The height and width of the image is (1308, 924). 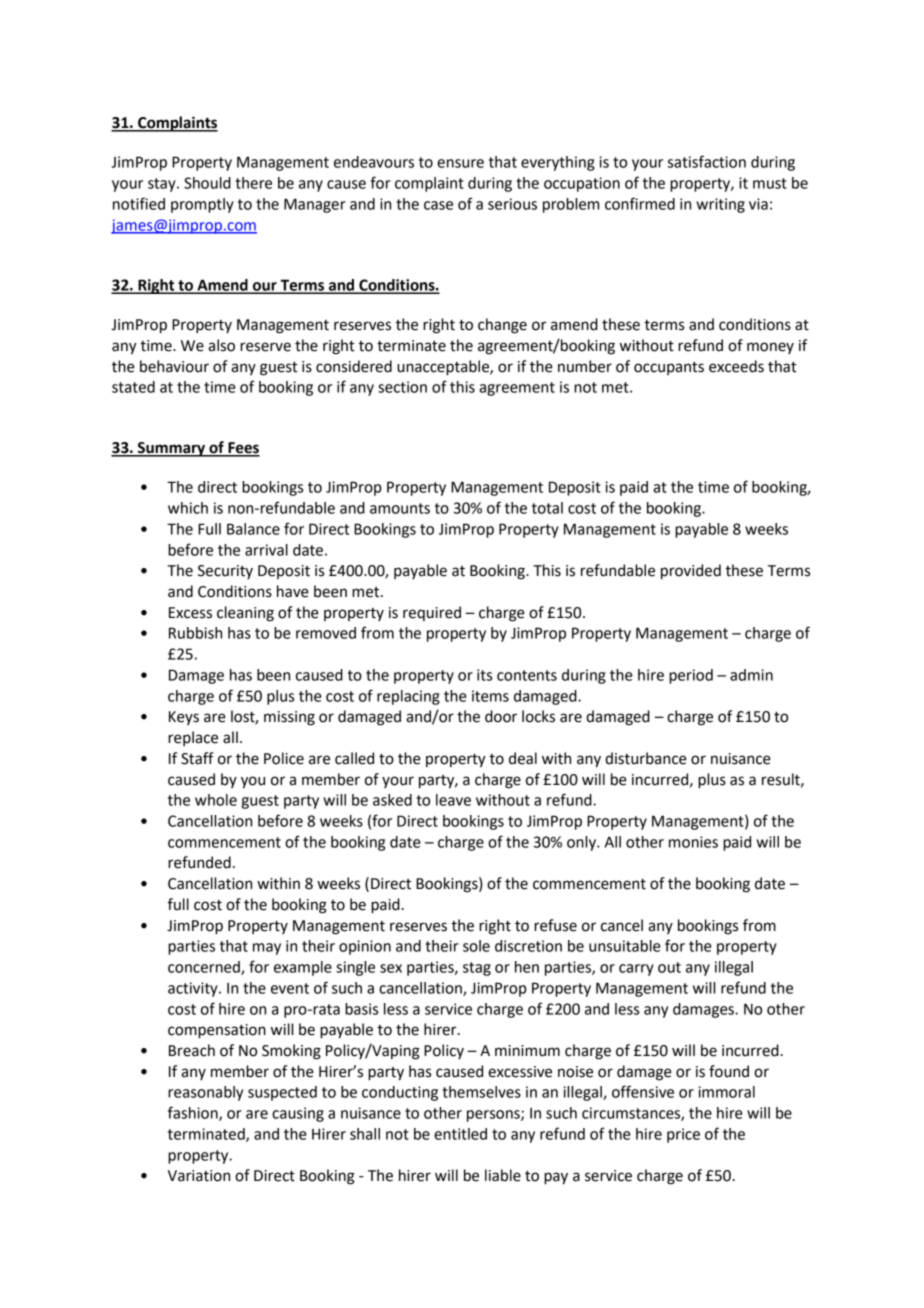 What do you see at coordinates (460, 1134) in the image?
I see `entitled` at bounding box center [460, 1134].
